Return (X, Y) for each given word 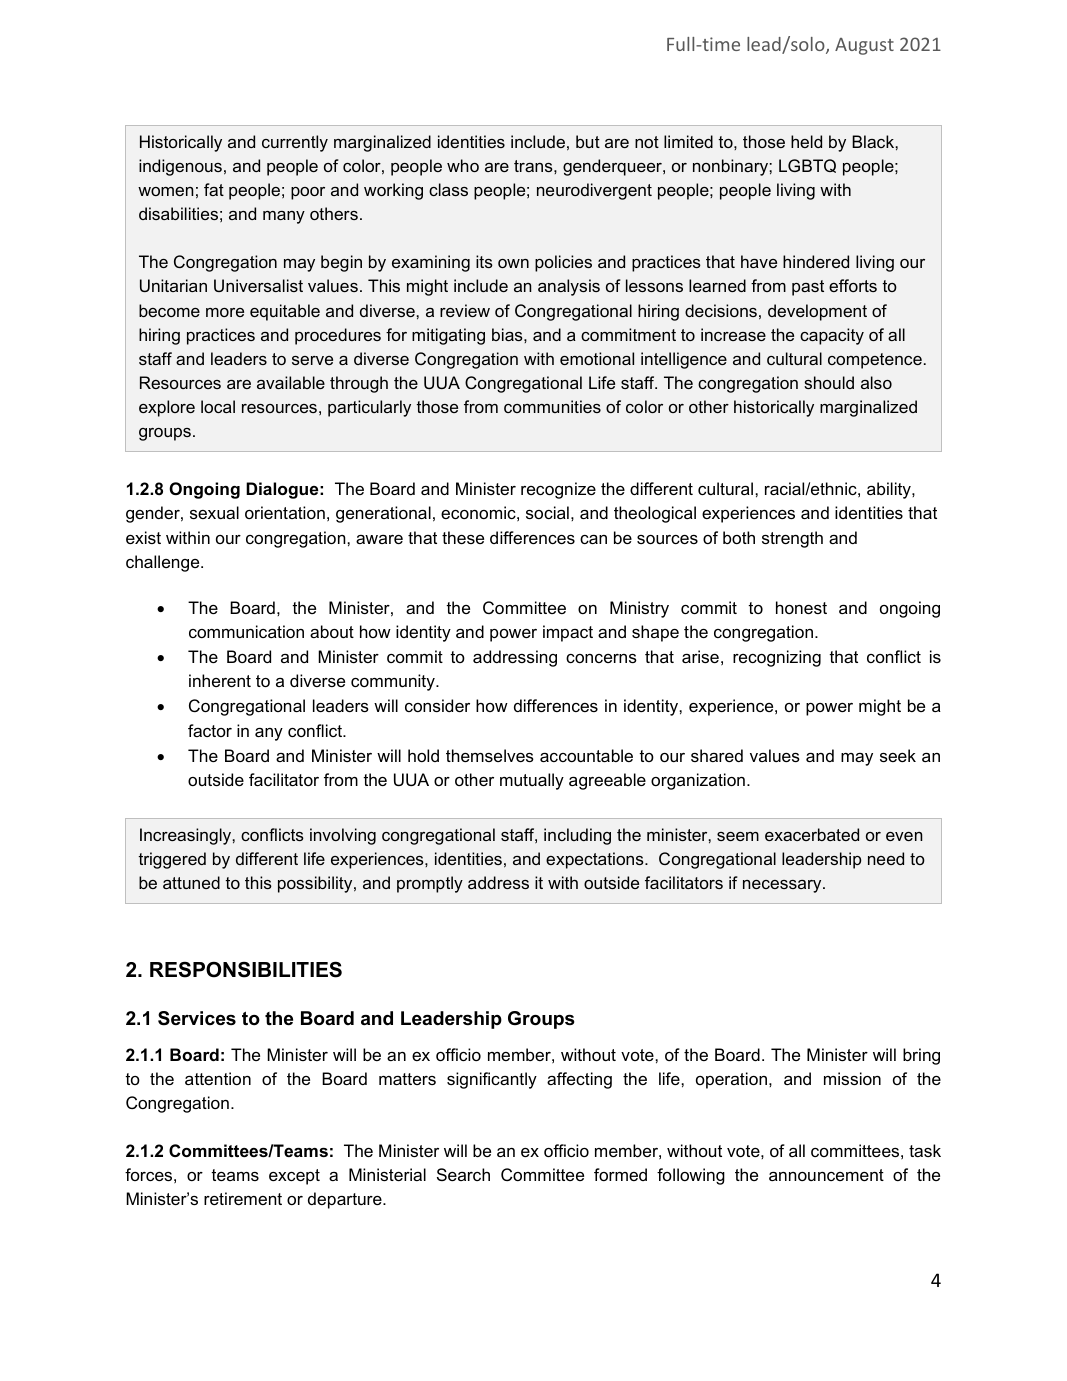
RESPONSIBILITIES (246, 969)
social (547, 512)
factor (210, 730)
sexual (214, 512)
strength (792, 539)
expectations (596, 860)
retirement (243, 1198)
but (588, 141)
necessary (783, 886)
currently (295, 143)
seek (898, 755)
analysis (569, 287)
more (225, 312)
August (864, 46)
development (817, 312)
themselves (490, 755)
